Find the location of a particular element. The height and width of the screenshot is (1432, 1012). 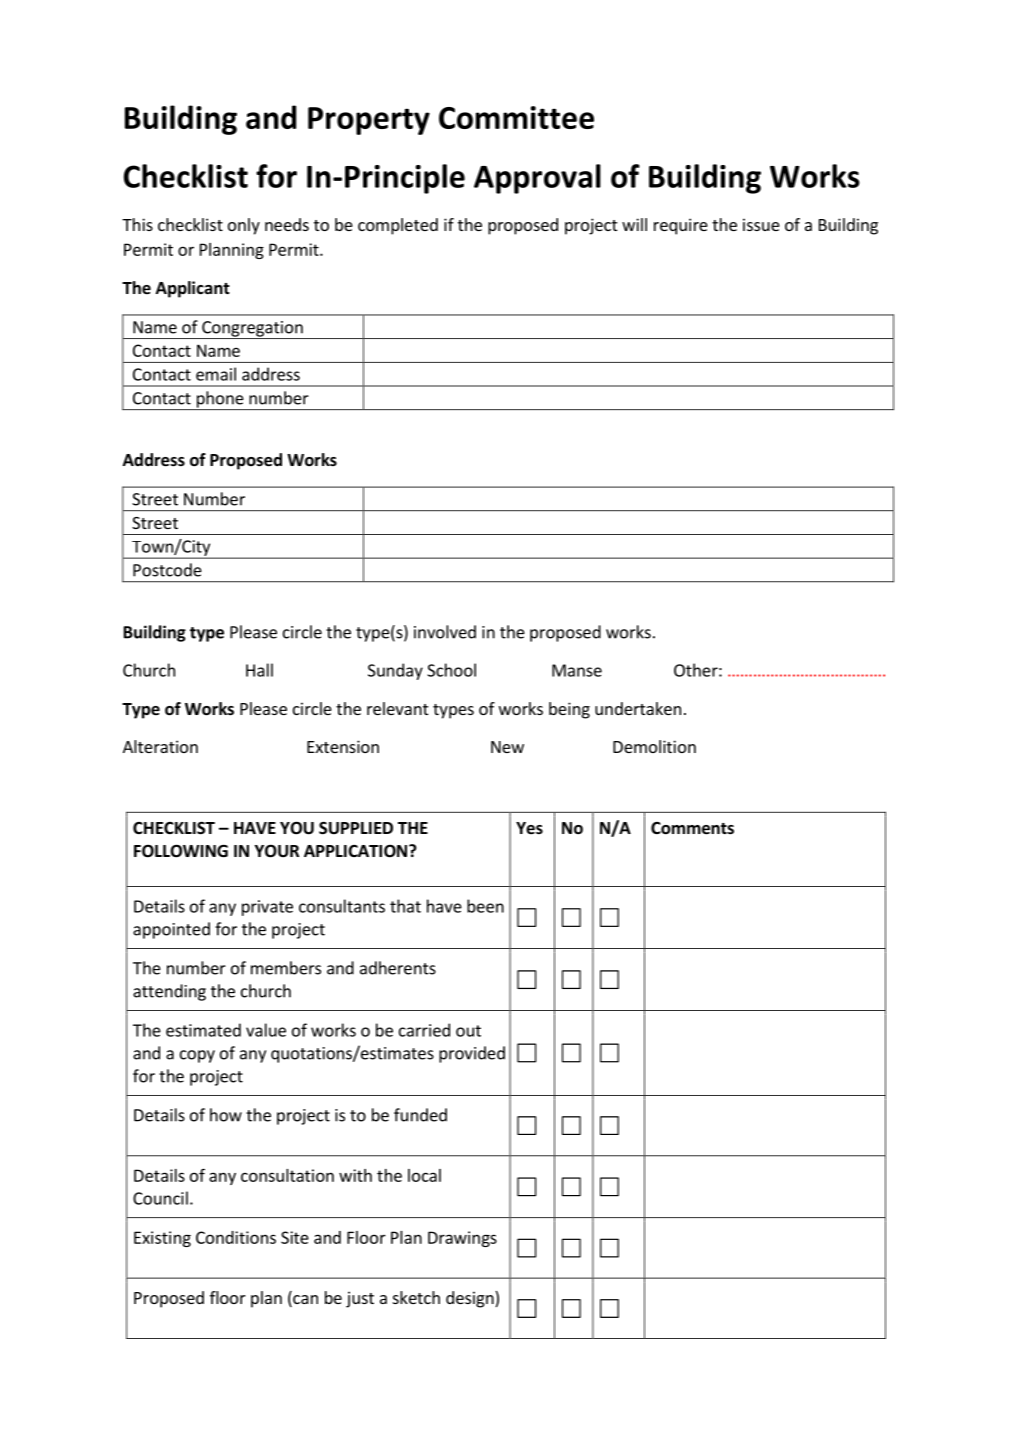

School is located at coordinates (451, 670).
